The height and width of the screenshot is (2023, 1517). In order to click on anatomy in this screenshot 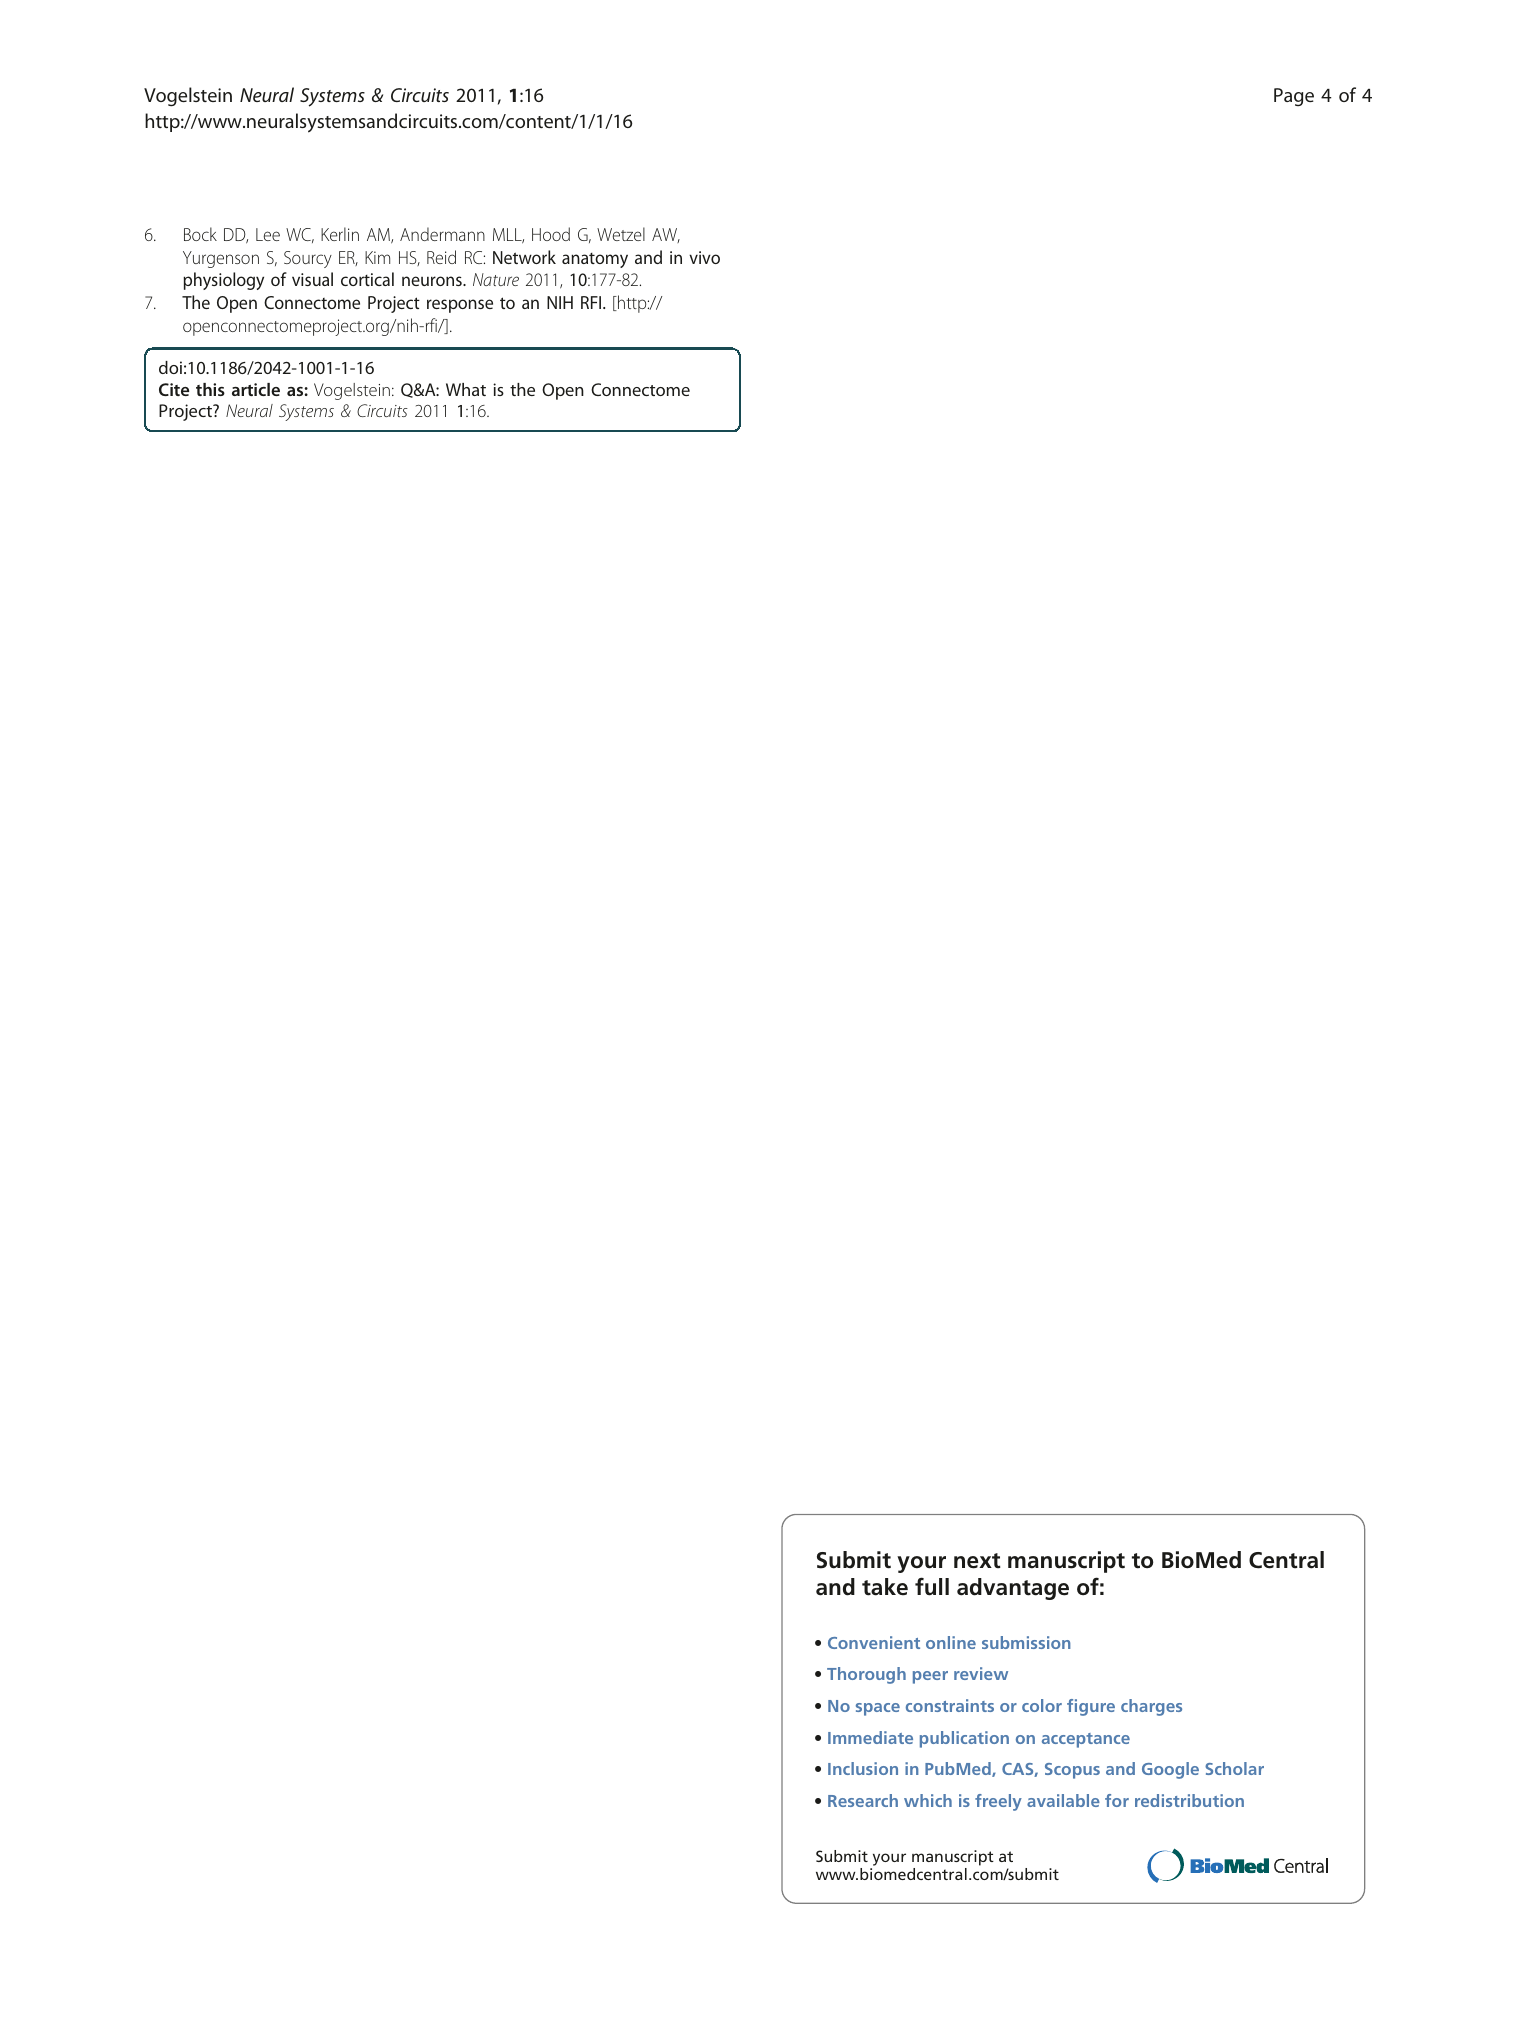, I will do `click(595, 260)`.
